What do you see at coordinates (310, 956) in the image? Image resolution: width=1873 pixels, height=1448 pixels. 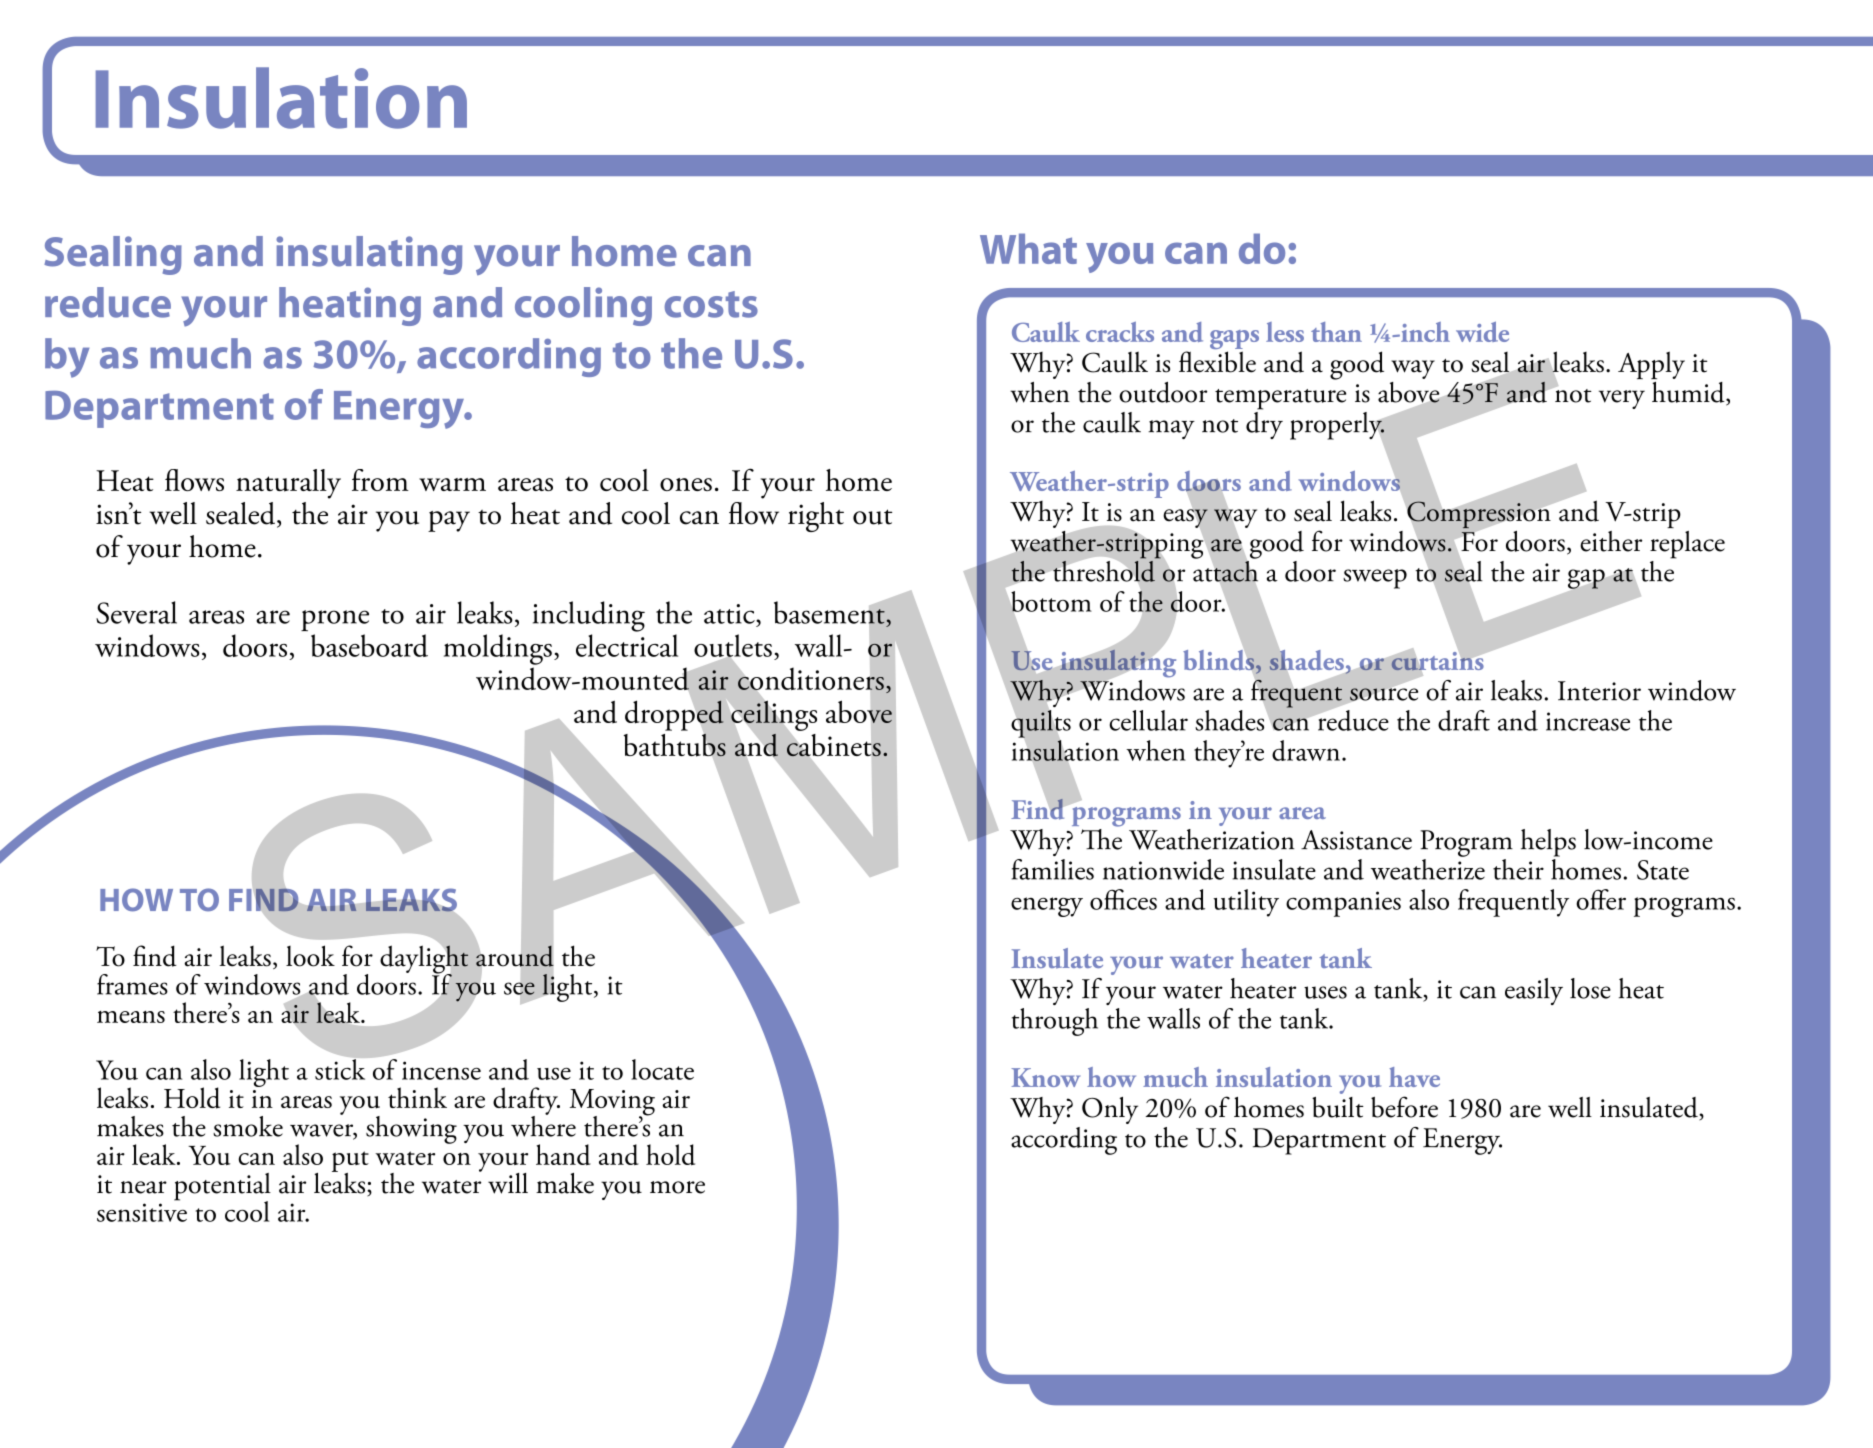 I see `look` at bounding box center [310, 956].
